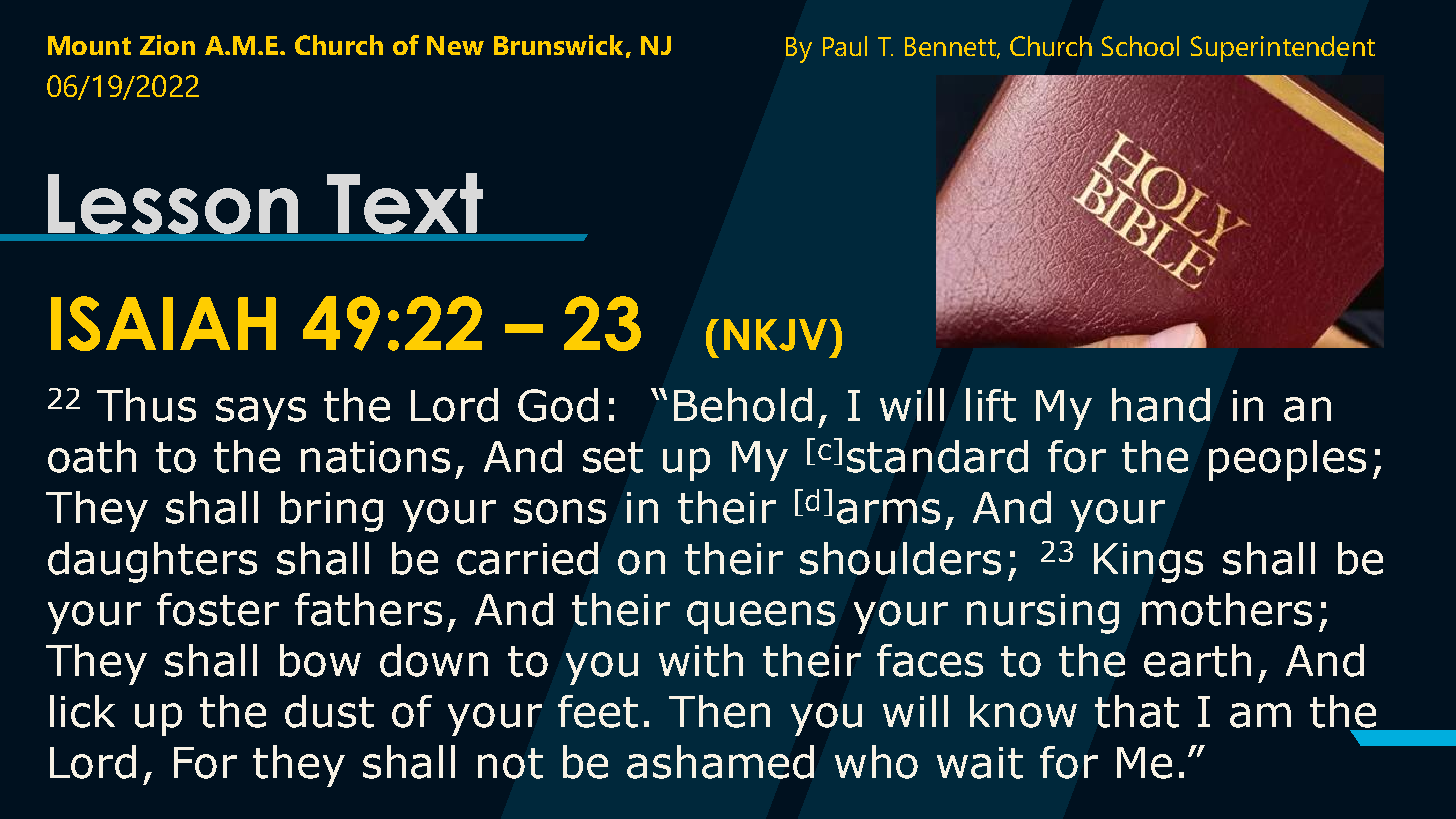 Image resolution: width=1456 pixels, height=819 pixels. Describe the element at coordinates (329, 711) in the screenshot. I see `dust` at that location.
